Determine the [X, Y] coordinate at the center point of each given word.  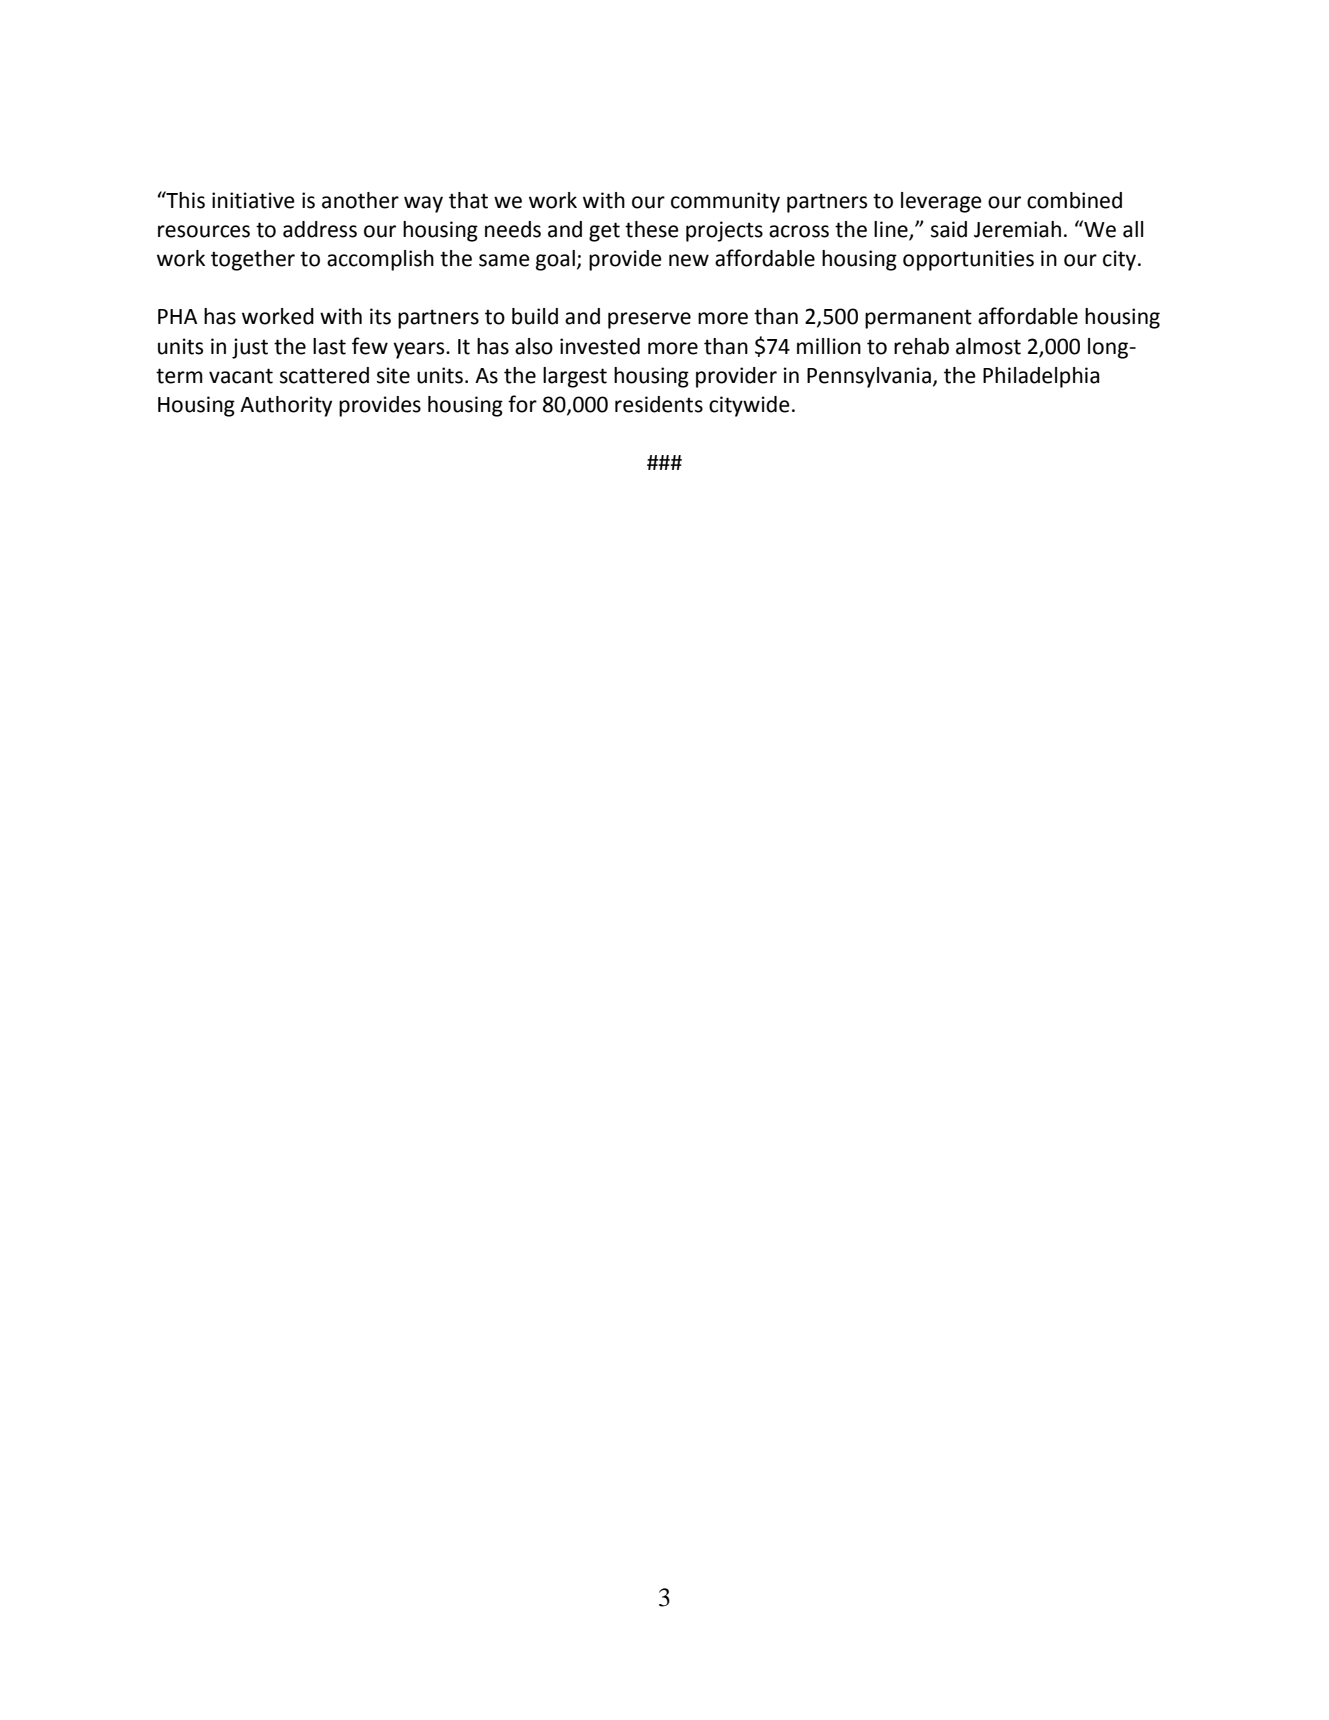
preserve [649, 320]
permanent [918, 319]
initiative [253, 200]
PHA [177, 316]
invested [600, 346]
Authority [286, 406]
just [250, 348]
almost [988, 346]
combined [1074, 200]
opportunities [968, 260]
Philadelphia [1041, 377]
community [725, 202]
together [253, 260]
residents [659, 404]
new [689, 260]
